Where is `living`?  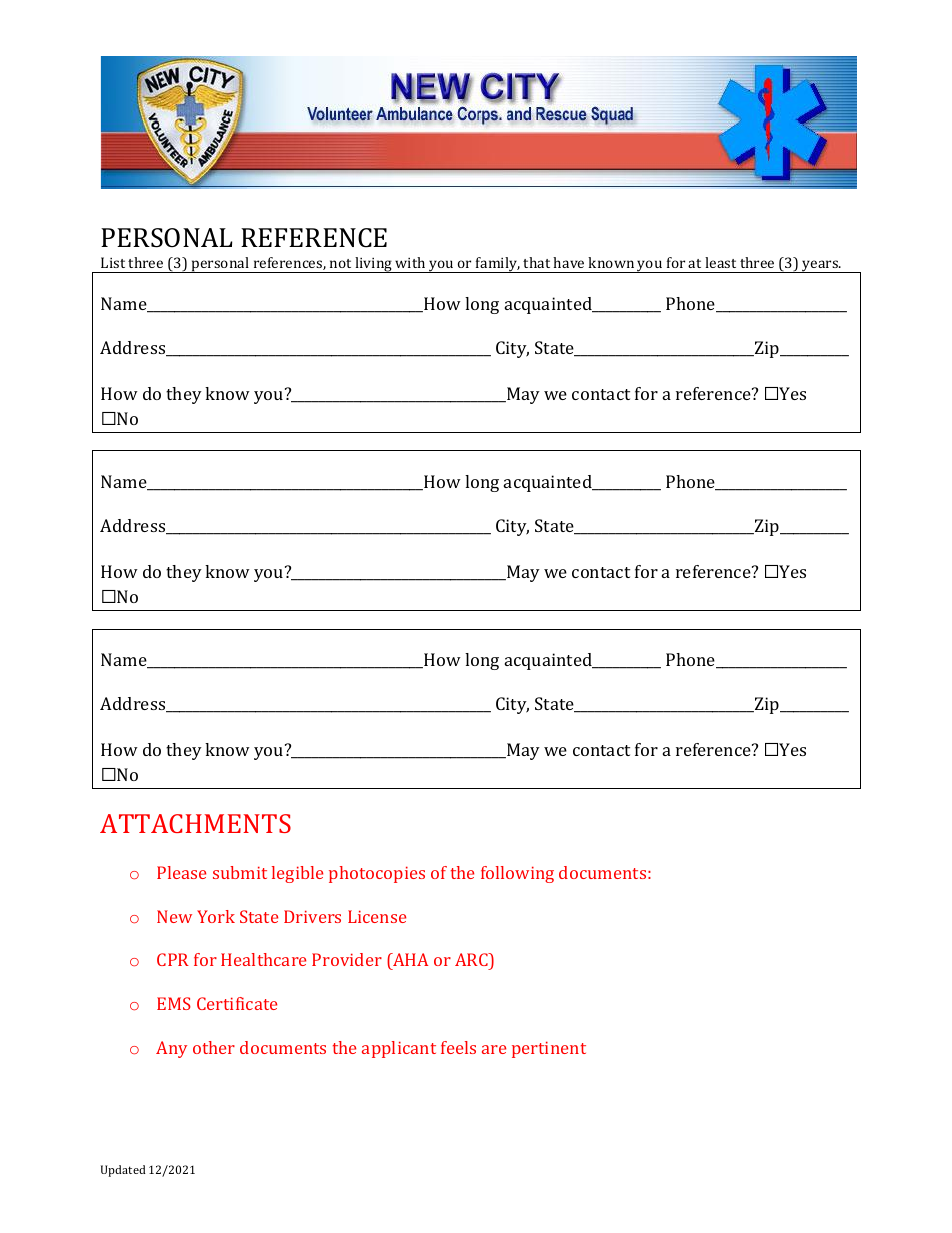
living is located at coordinates (374, 265).
